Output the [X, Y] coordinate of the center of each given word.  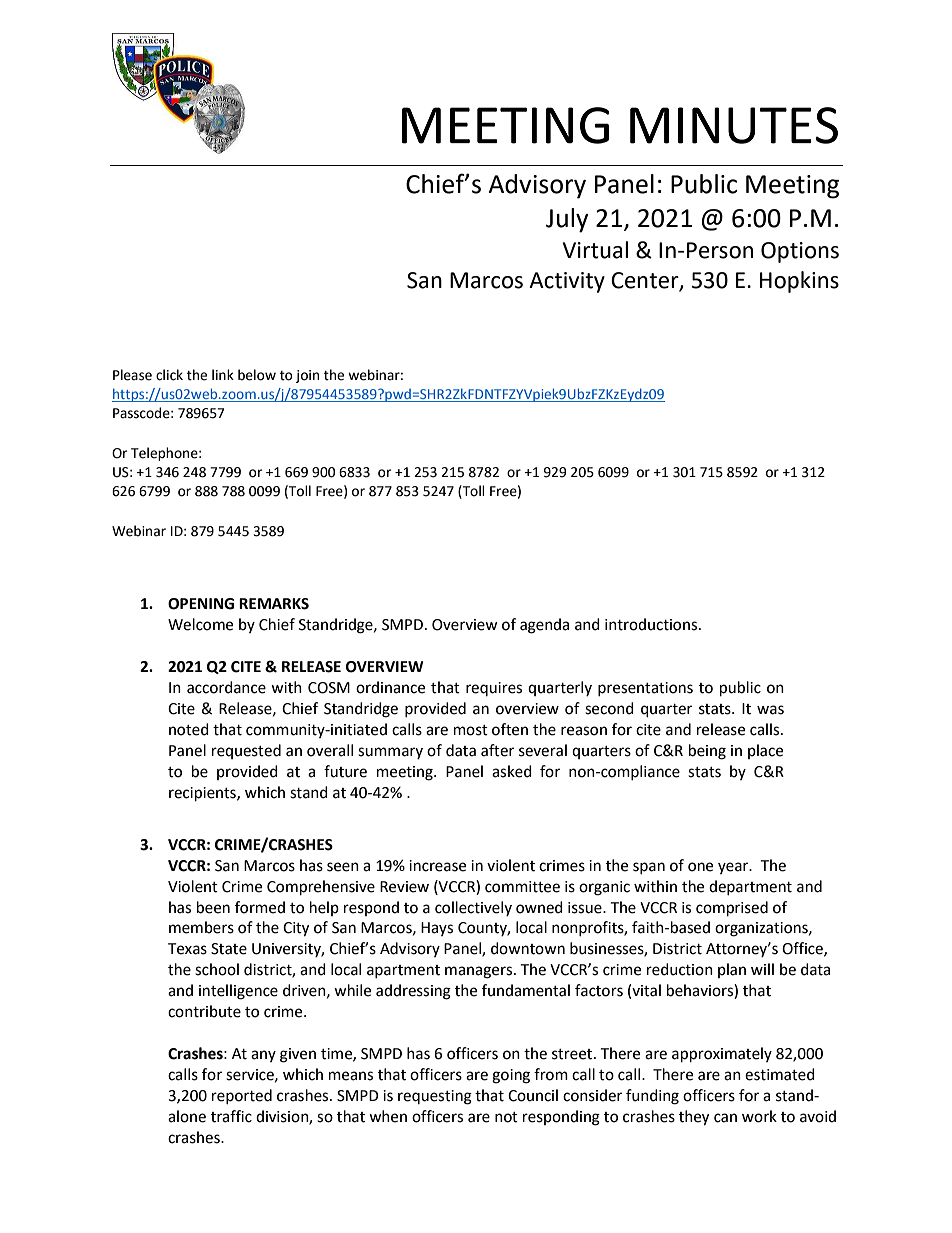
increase [437, 866]
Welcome [200, 624]
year [734, 868]
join [307, 376]
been [213, 907]
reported [242, 1096]
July [567, 220]
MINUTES [734, 125]
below [257, 375]
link [223, 374]
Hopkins [799, 282]
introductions [652, 624]
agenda [544, 626]
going [511, 1076]
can [725, 1118]
